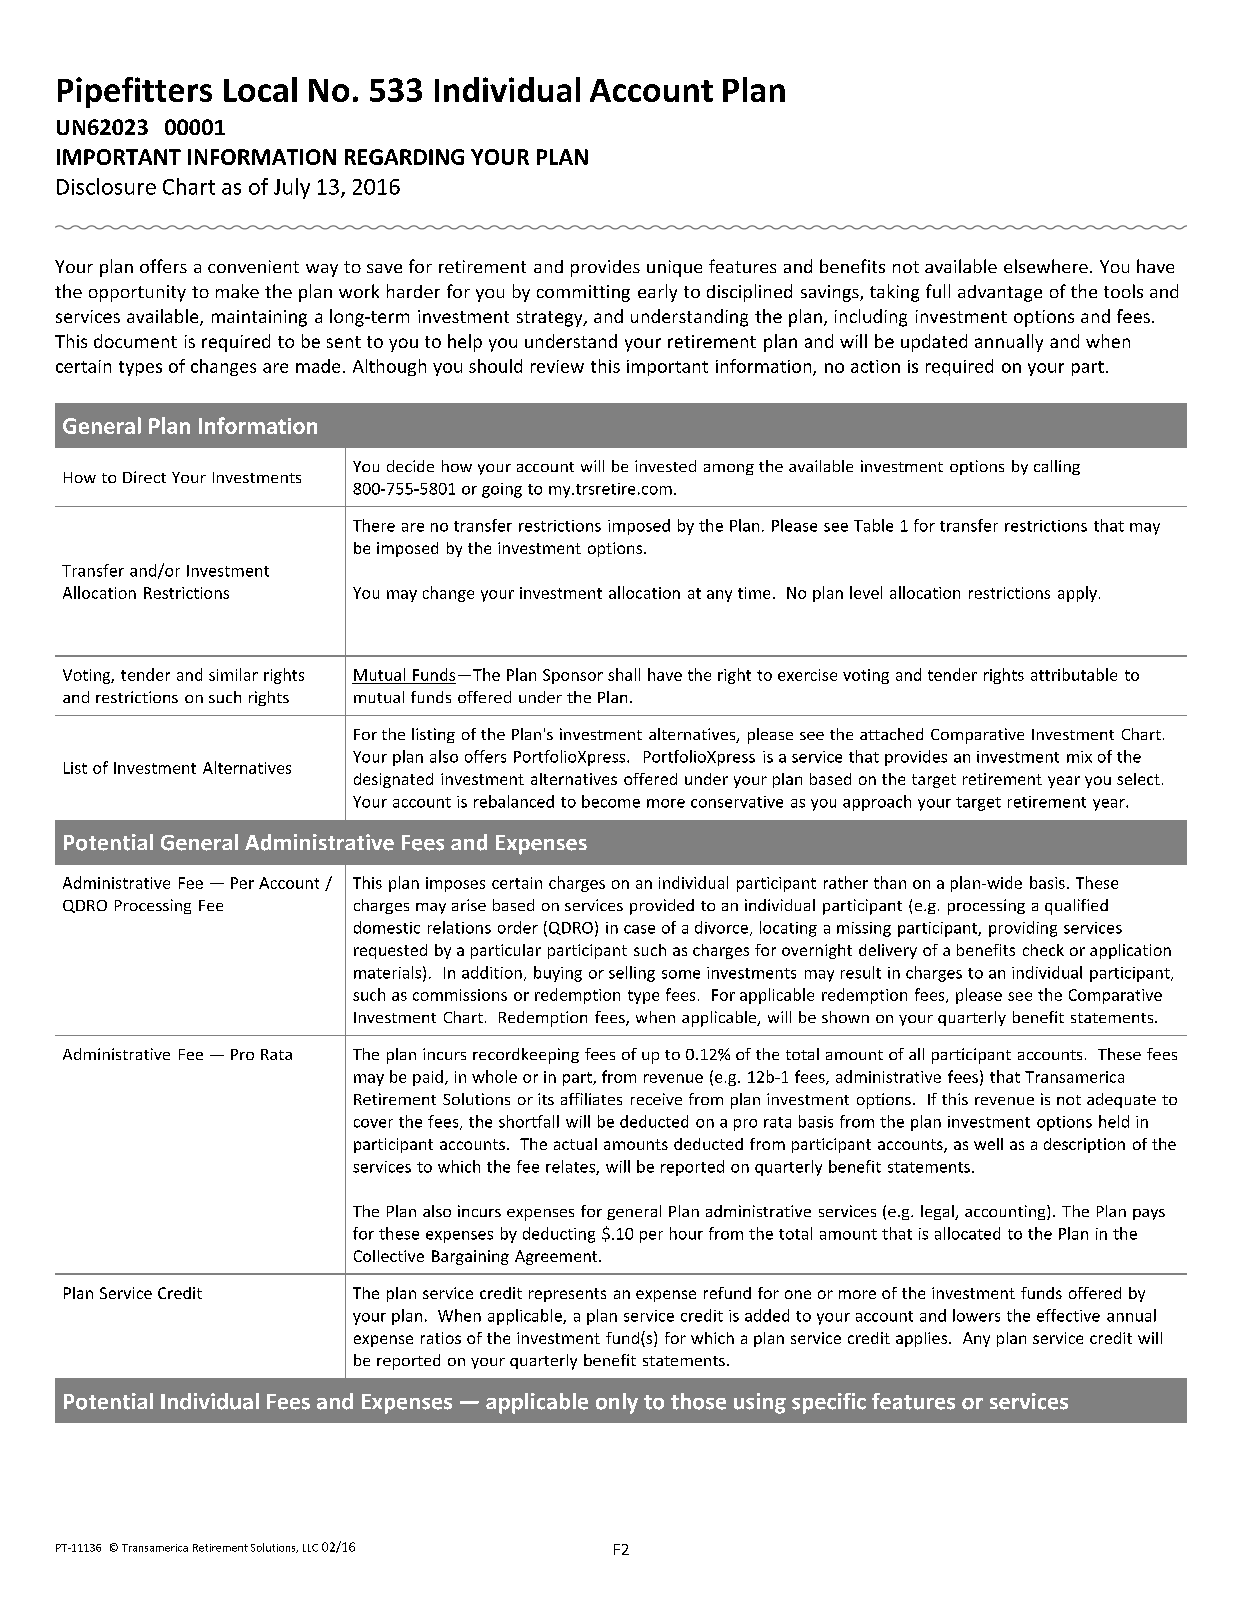  Describe the element at coordinates (674, 268) in the document. I see `unique` at that location.
